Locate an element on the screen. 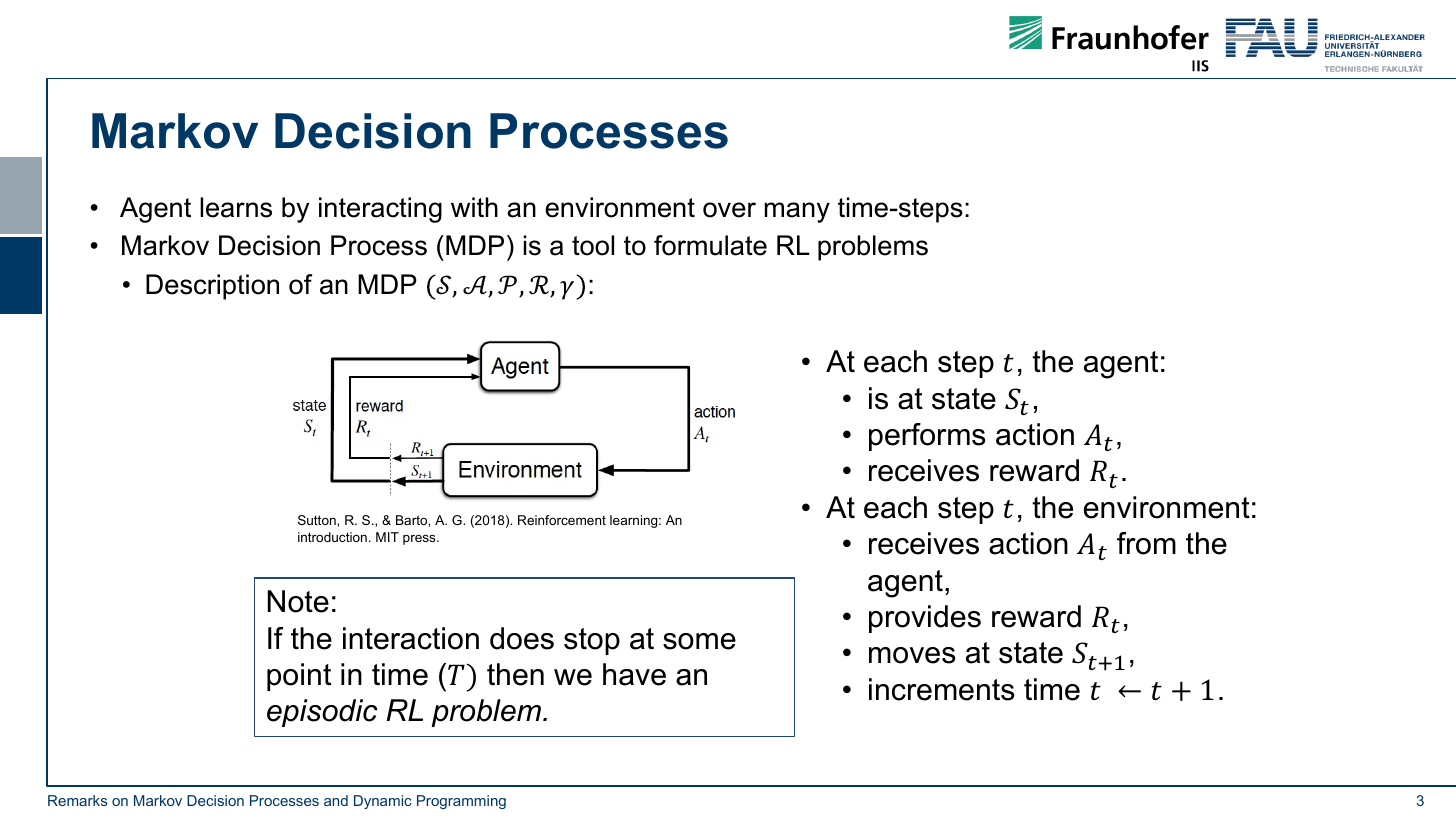  performs is located at coordinates (927, 437).
